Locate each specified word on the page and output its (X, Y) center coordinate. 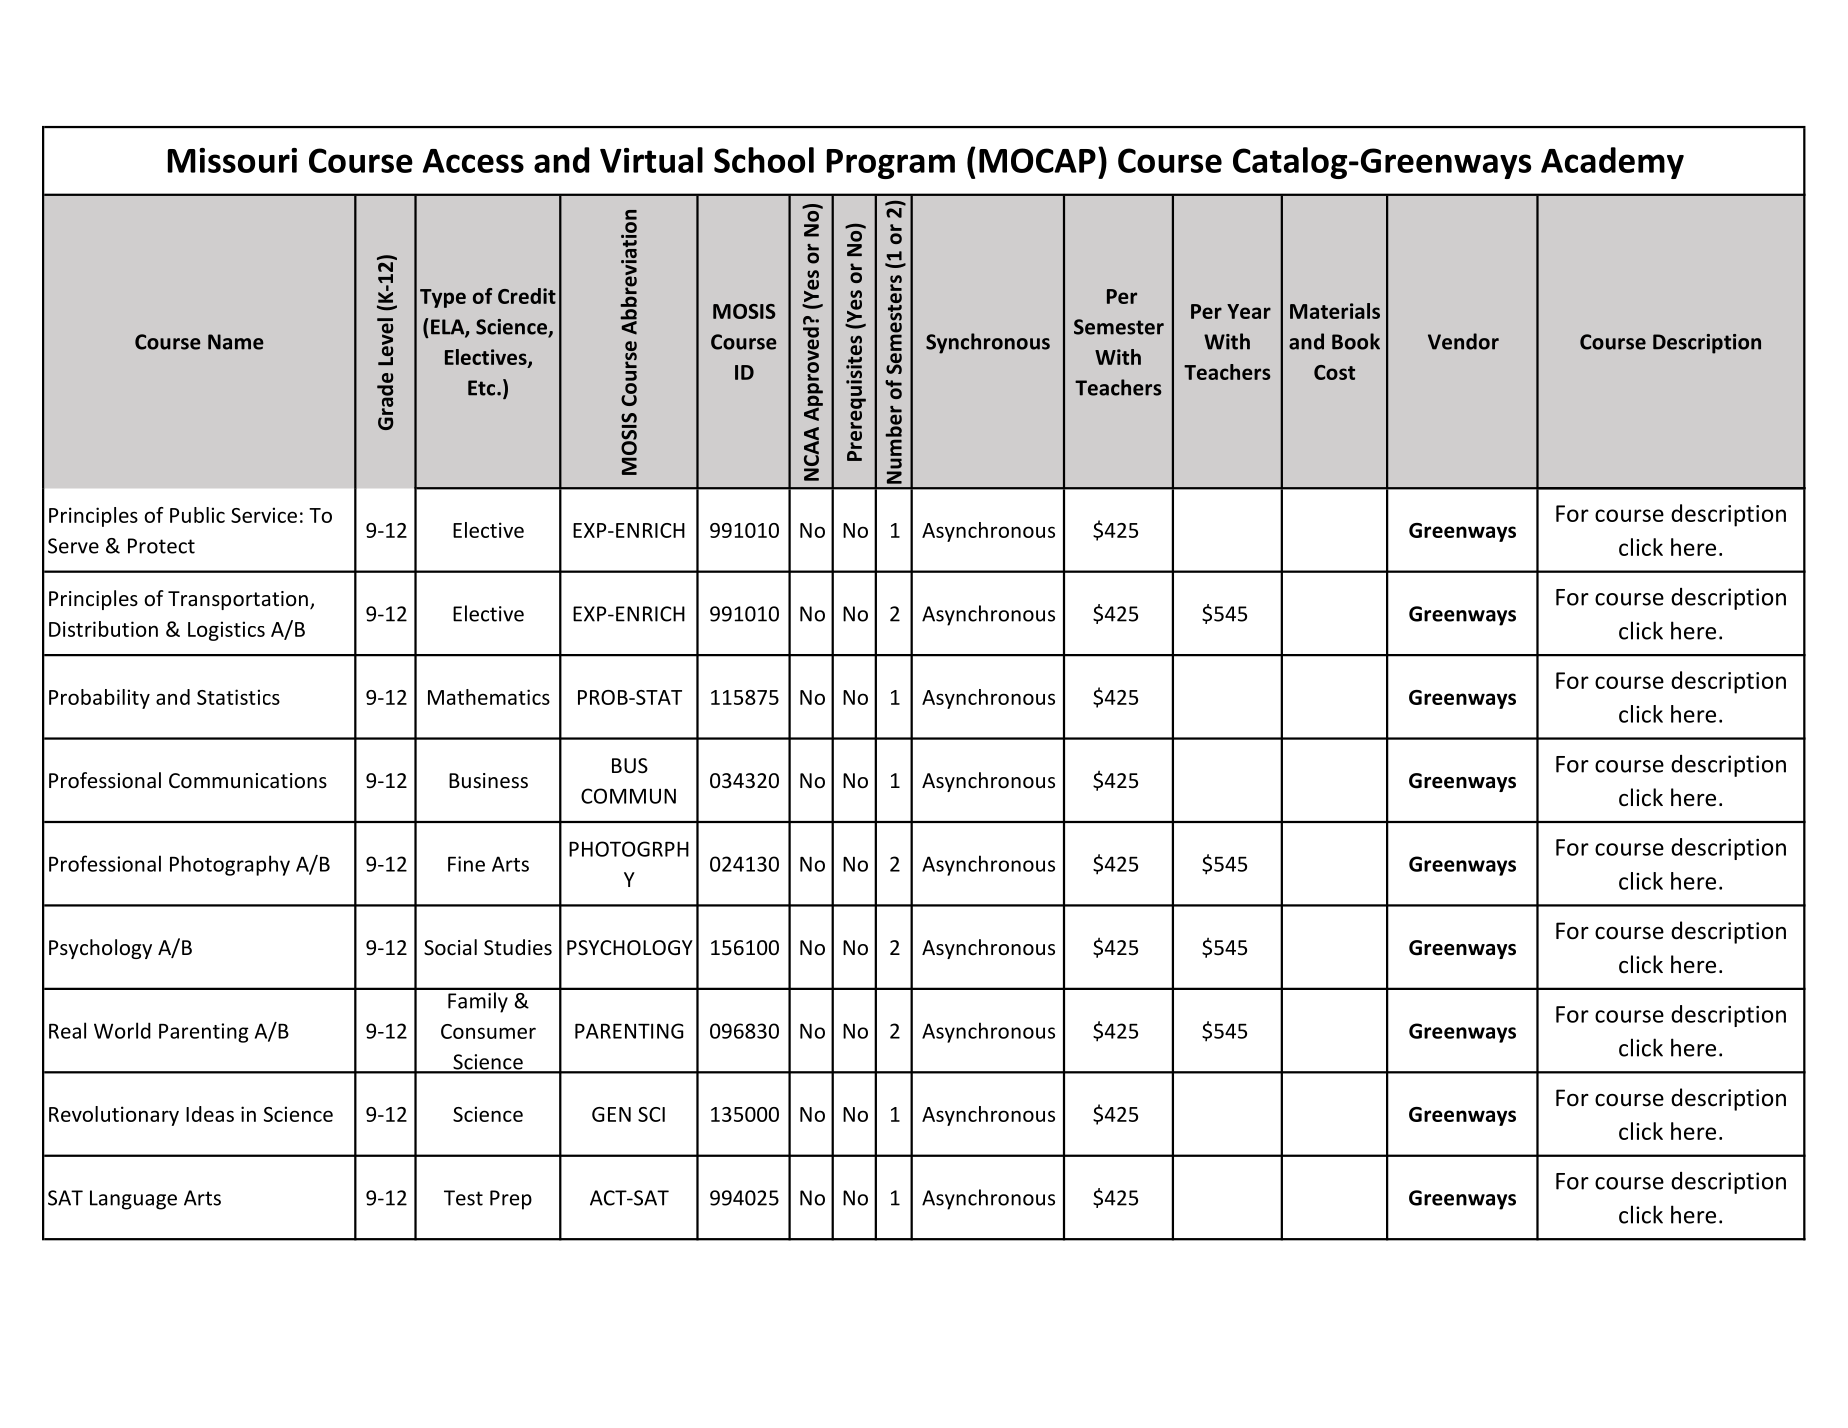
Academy (1612, 163)
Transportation (238, 600)
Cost (1334, 372)
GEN (611, 1114)
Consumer (488, 1031)
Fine (466, 864)
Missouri (232, 160)
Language (133, 1200)
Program (891, 164)
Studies (518, 947)
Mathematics (489, 697)
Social (450, 947)
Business (488, 781)
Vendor (1463, 341)
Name (236, 342)
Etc (483, 388)
